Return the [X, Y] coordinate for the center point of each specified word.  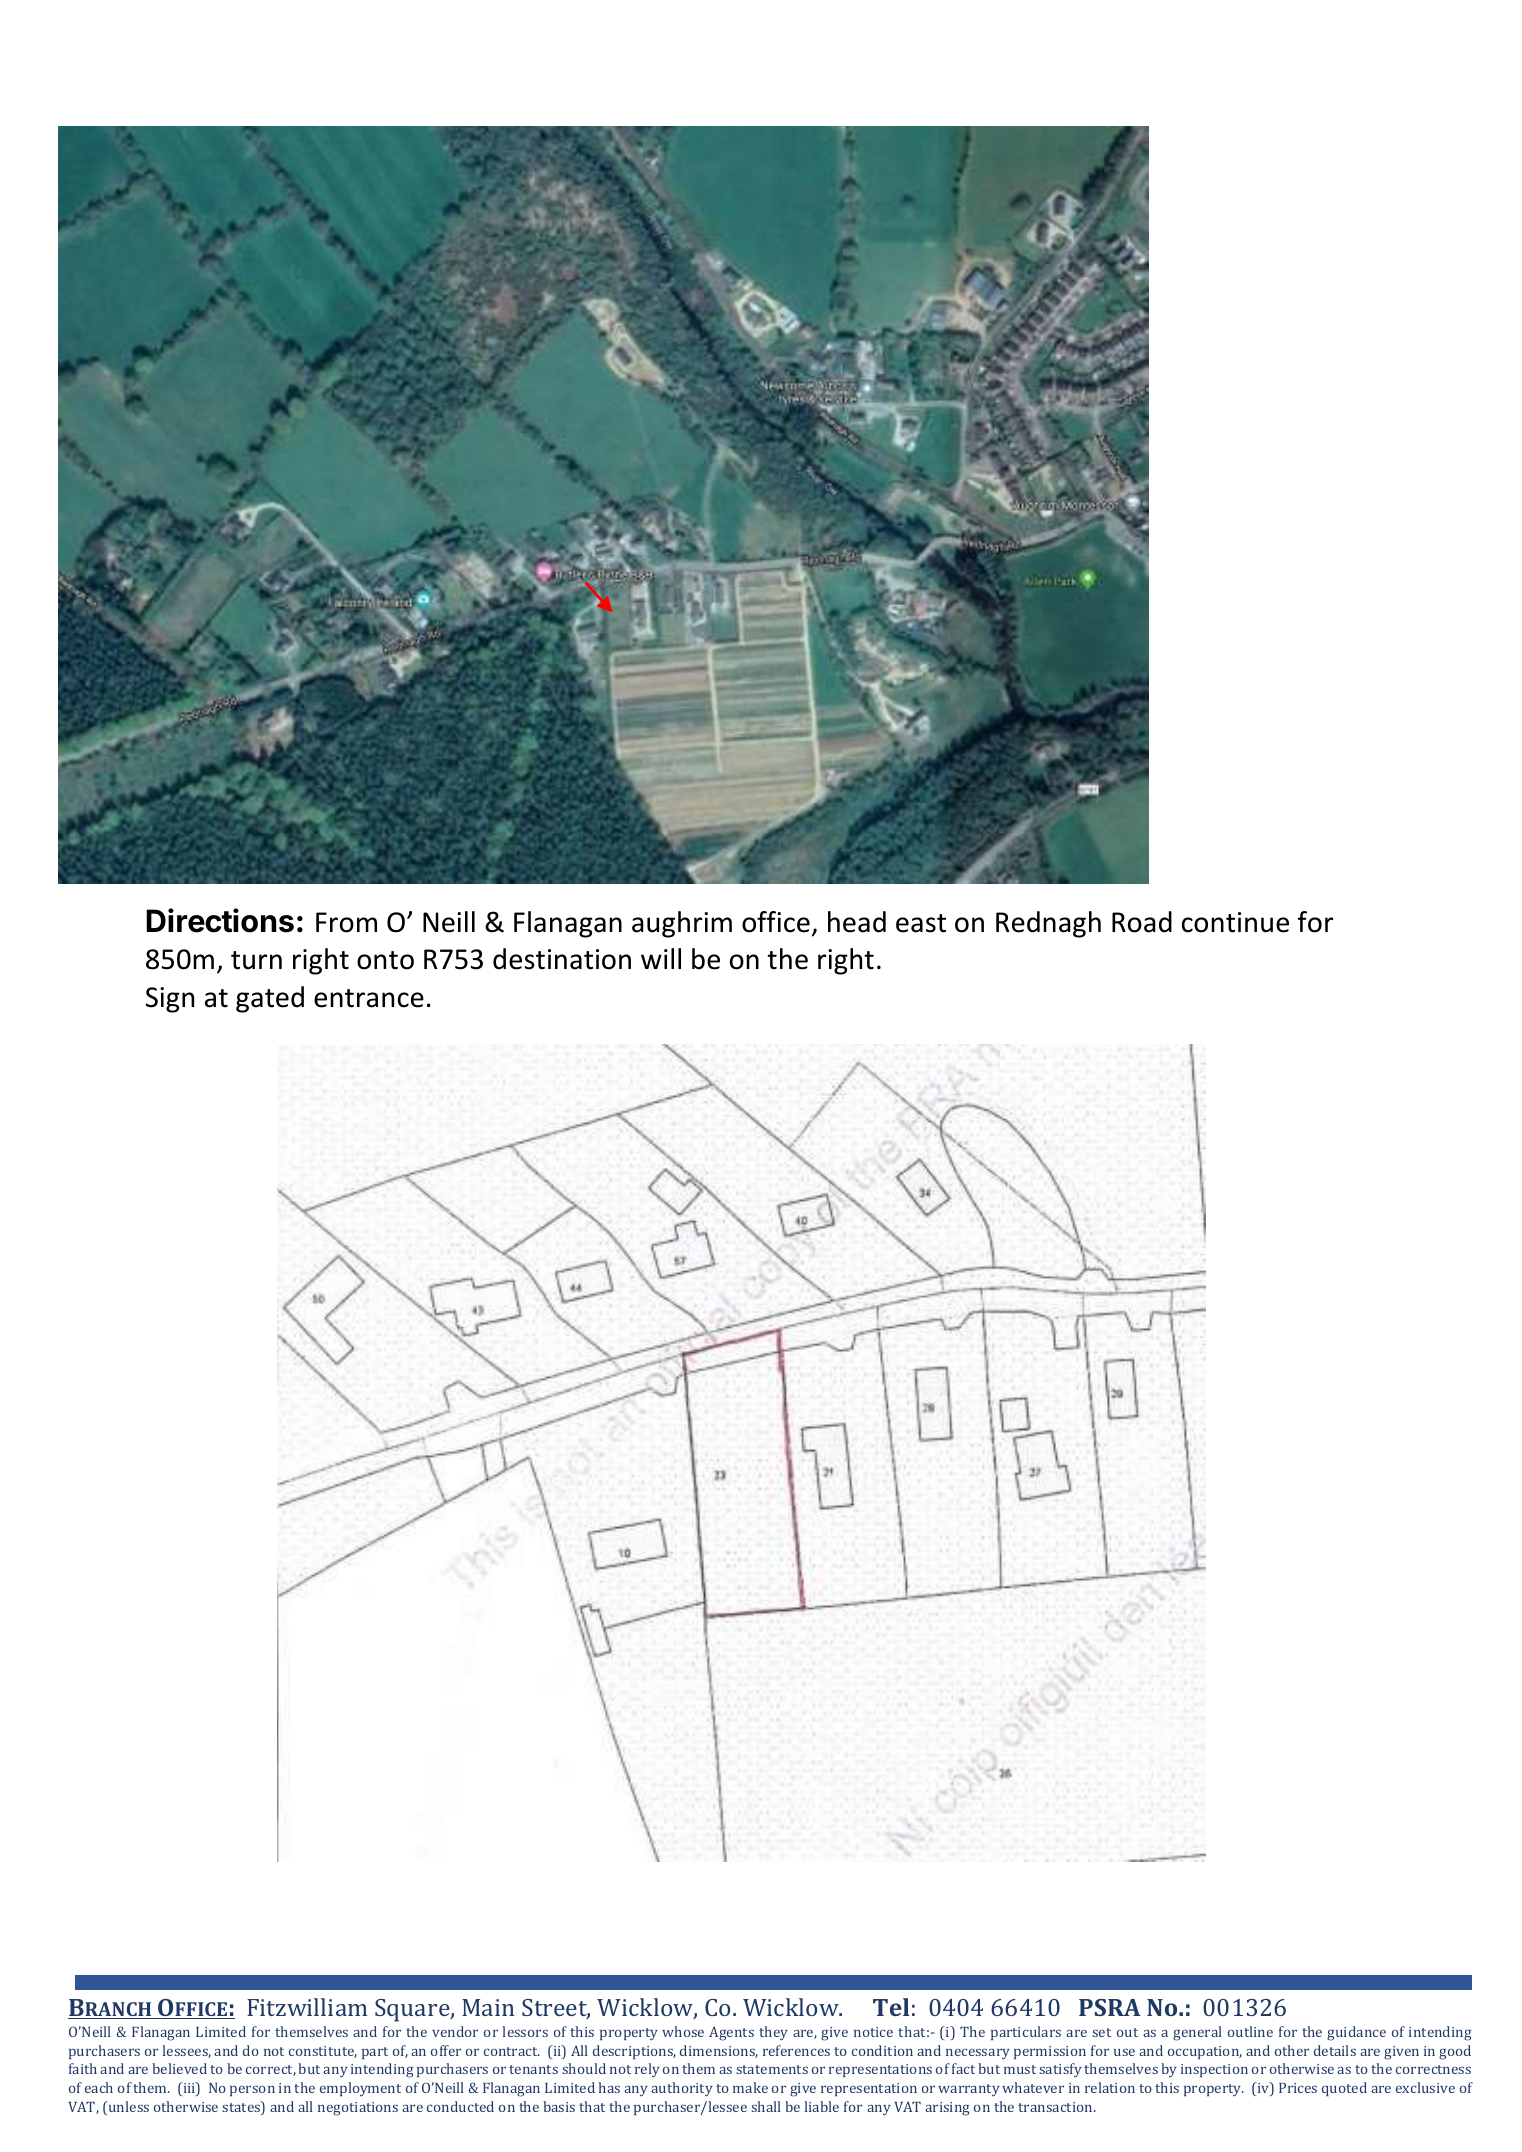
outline [1250, 2031]
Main [488, 2007]
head [857, 922]
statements [772, 2069]
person [252, 2090]
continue [1235, 922]
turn [256, 960]
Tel [891, 2007]
